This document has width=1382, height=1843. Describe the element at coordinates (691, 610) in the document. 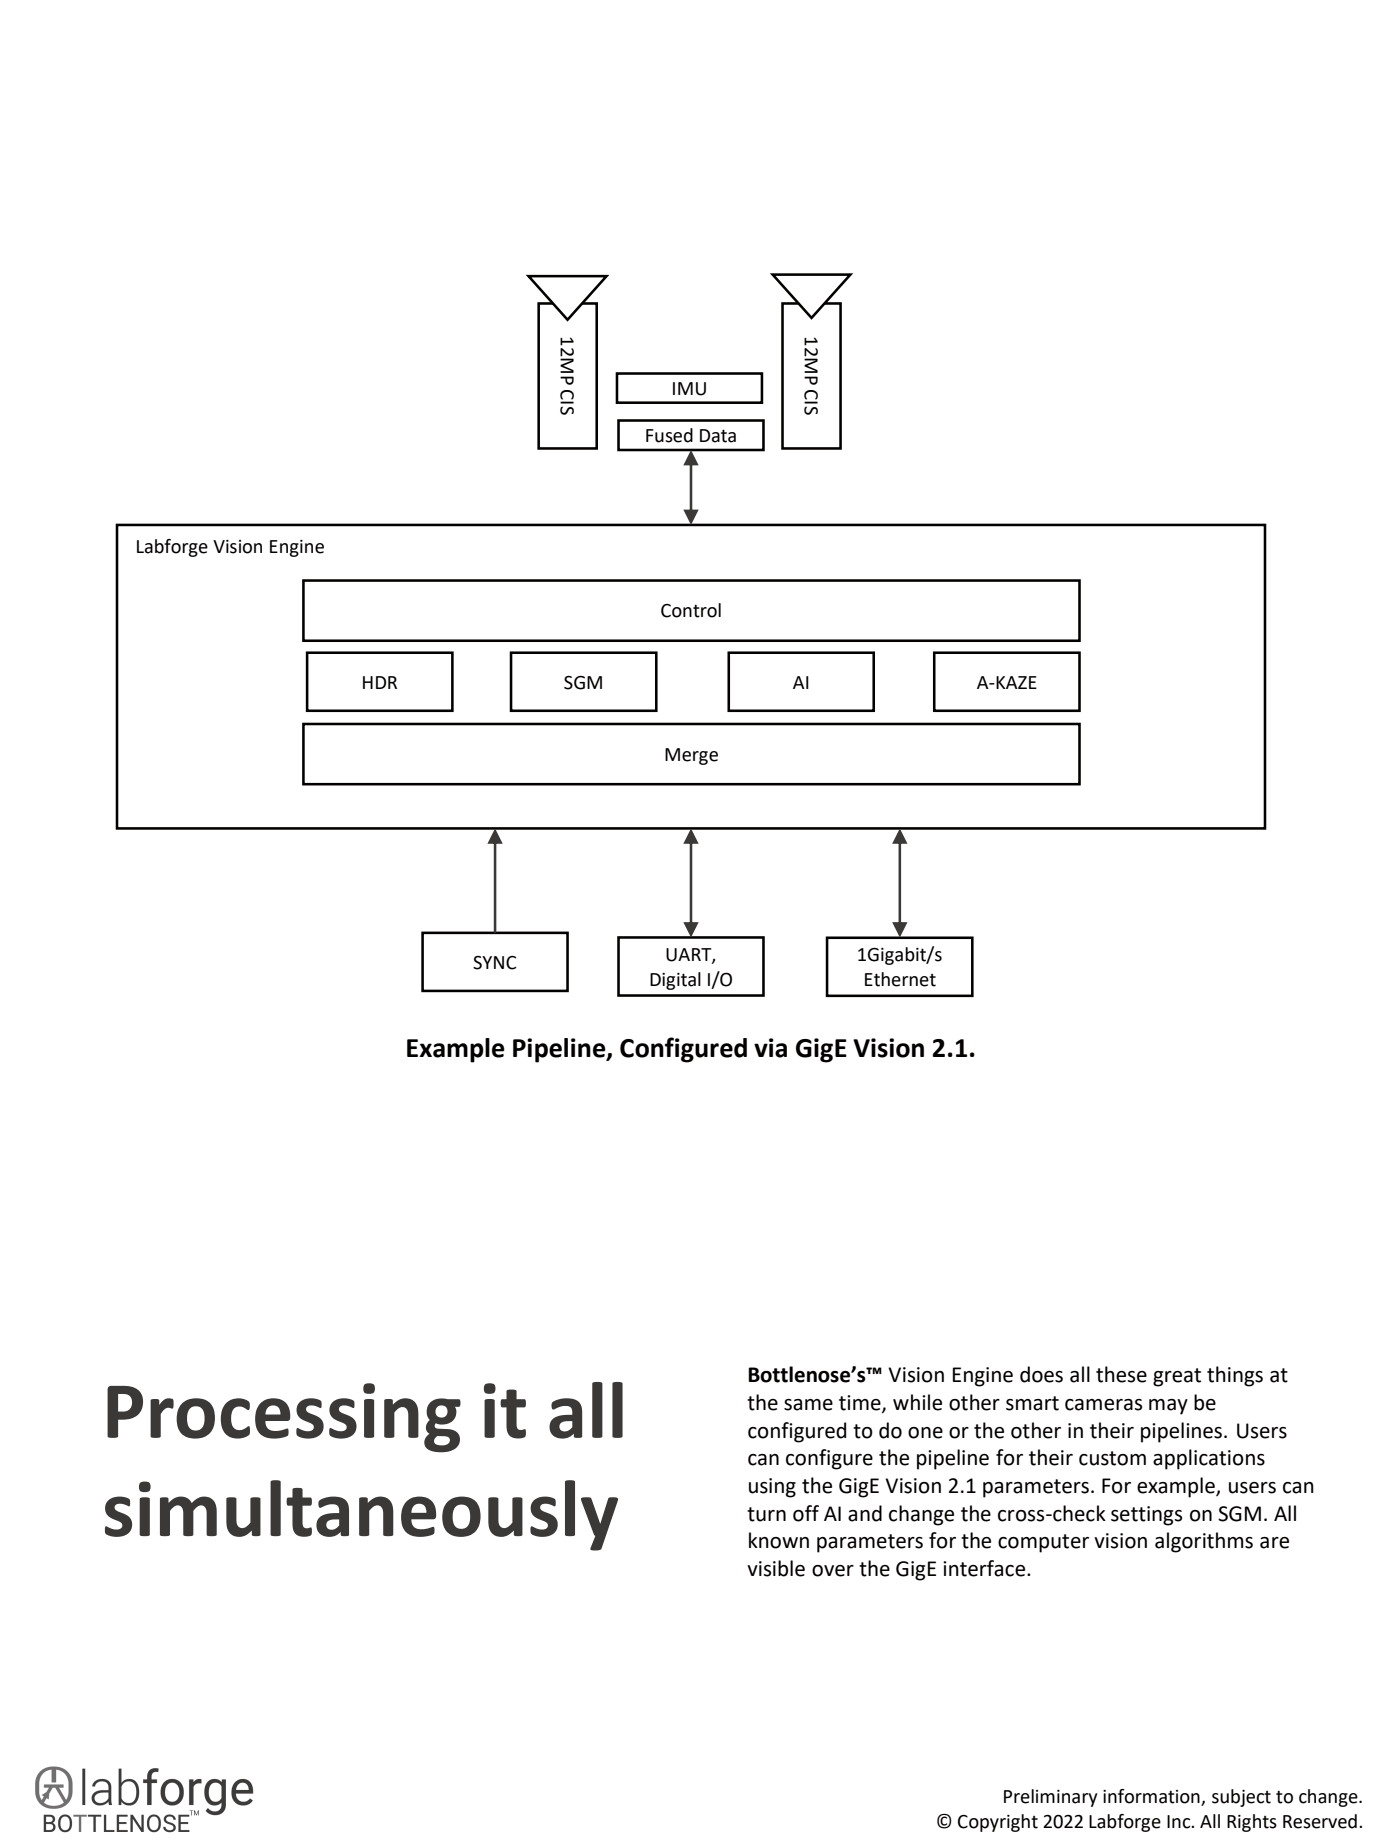

I see `Control` at that location.
